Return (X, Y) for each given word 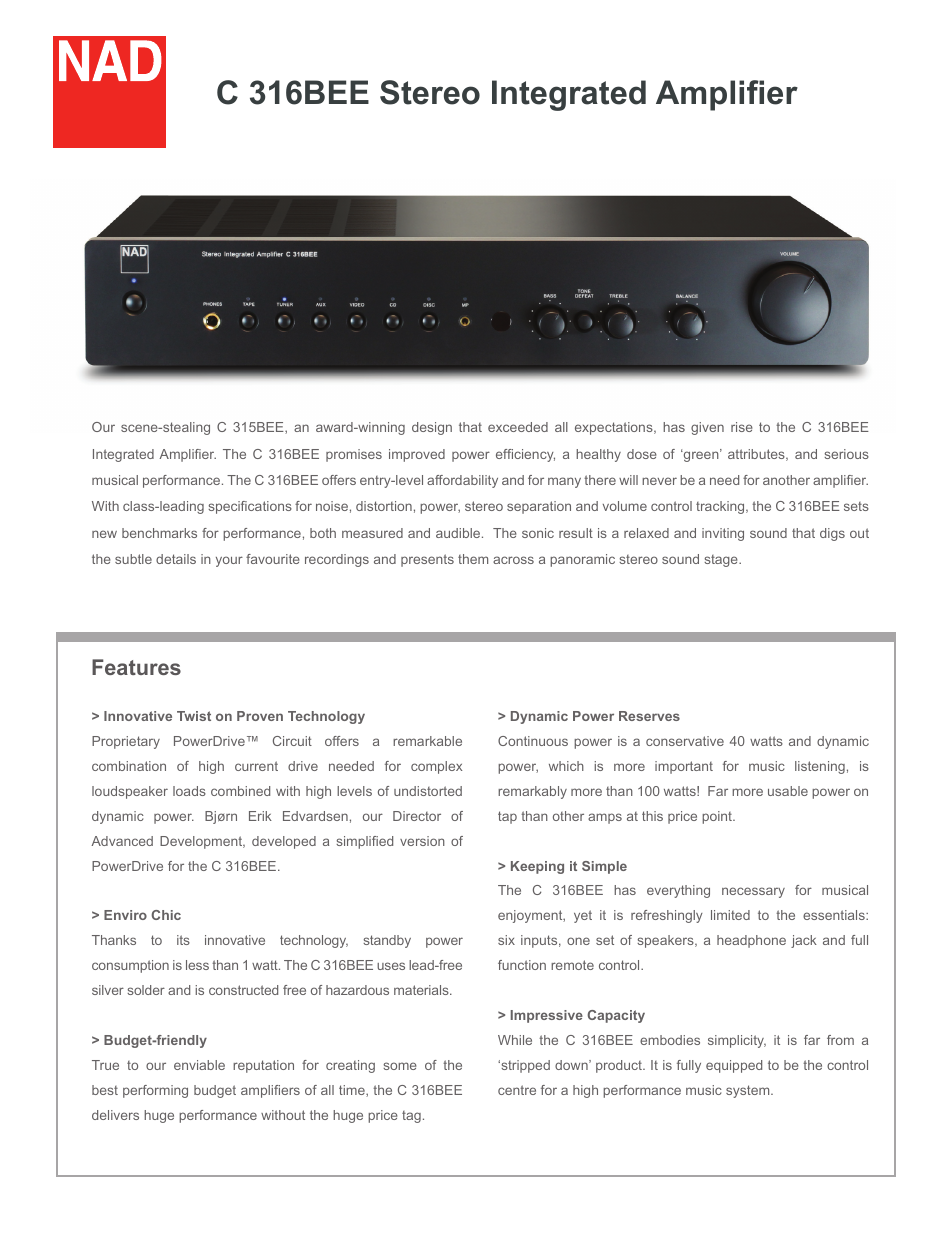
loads (189, 791)
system (749, 1091)
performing (155, 1091)
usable (788, 791)
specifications (250, 507)
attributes (757, 455)
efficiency (525, 455)
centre (517, 1090)
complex (436, 767)
